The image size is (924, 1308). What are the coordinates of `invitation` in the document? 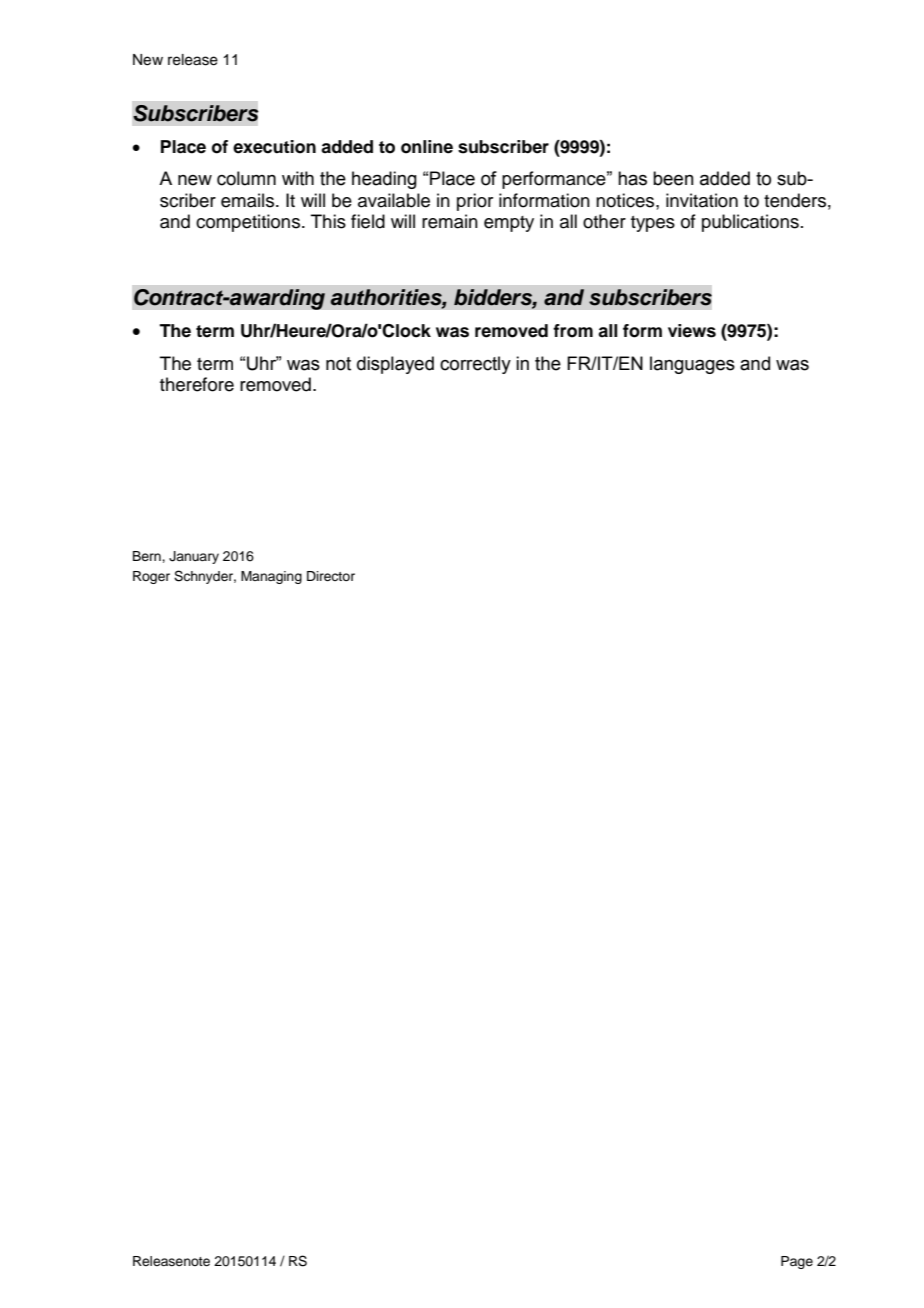 It's located at (702, 200).
